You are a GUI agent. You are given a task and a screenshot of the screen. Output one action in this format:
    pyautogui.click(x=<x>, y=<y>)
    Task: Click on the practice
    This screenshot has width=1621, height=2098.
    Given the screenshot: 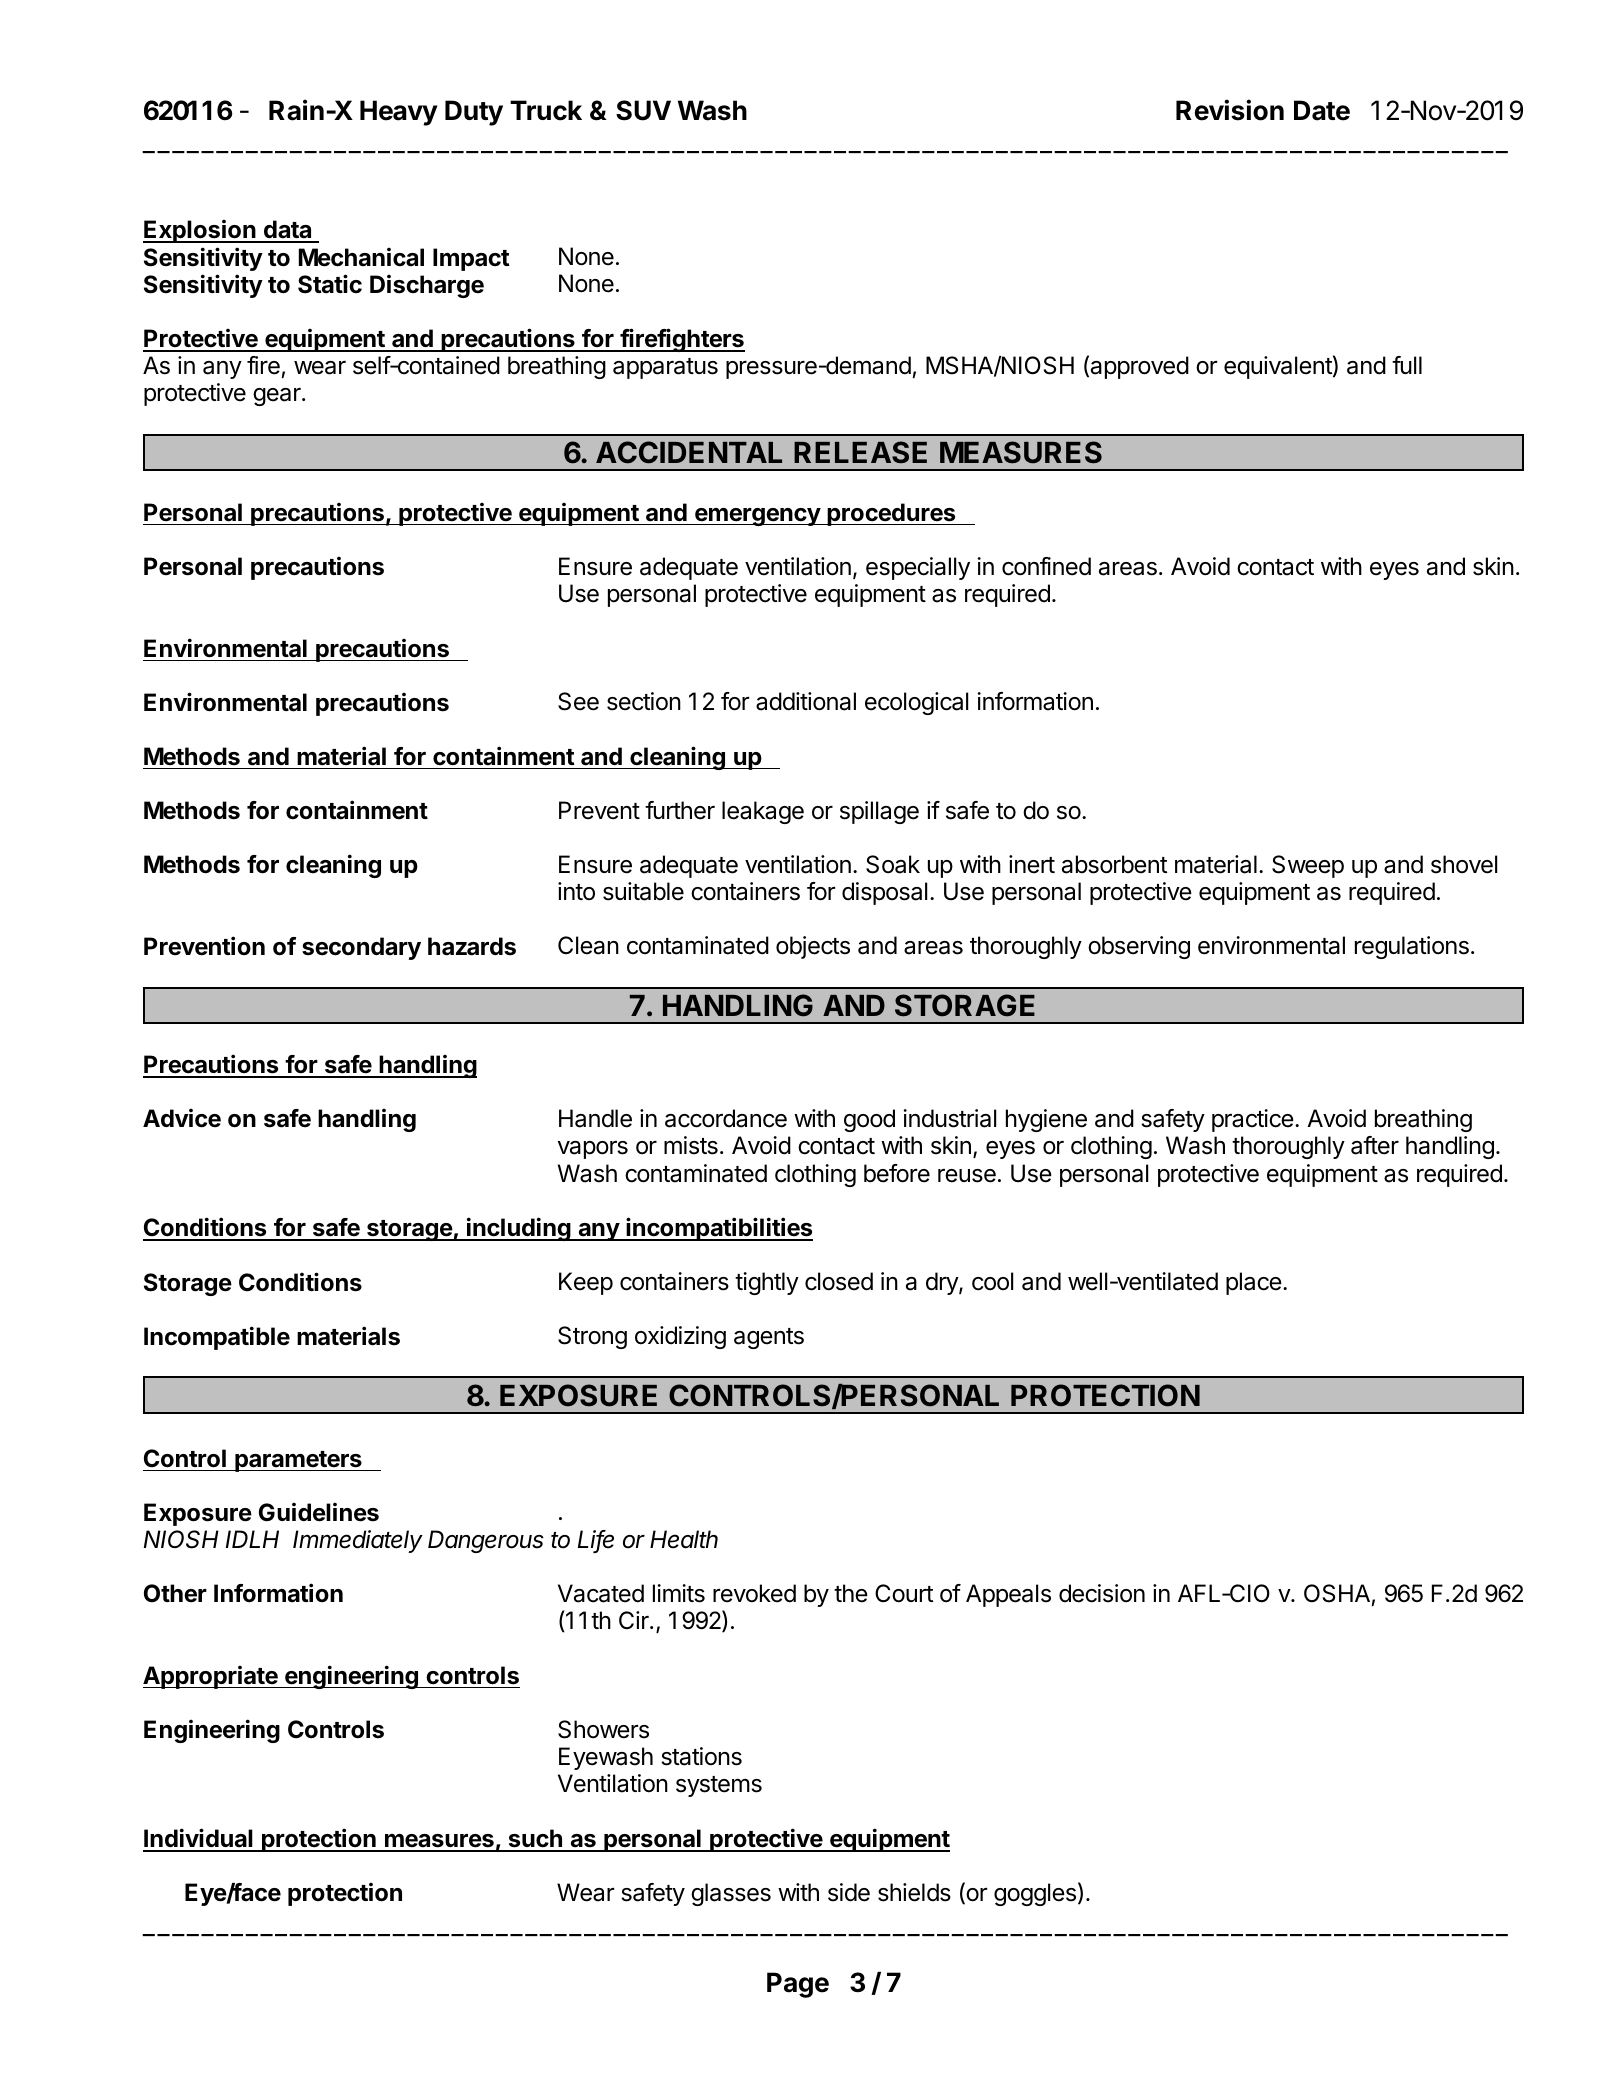 What is the action you would take?
    pyautogui.click(x=1253, y=1120)
